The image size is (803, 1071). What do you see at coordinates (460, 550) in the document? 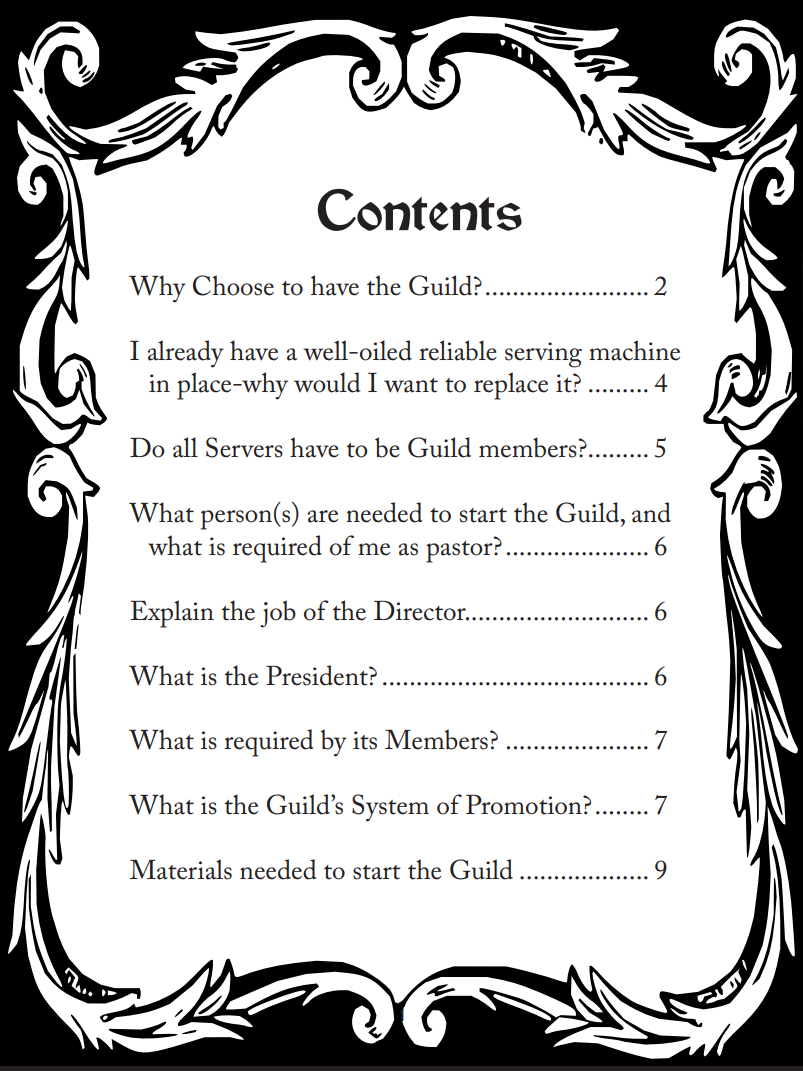
I see `pastor` at bounding box center [460, 550].
